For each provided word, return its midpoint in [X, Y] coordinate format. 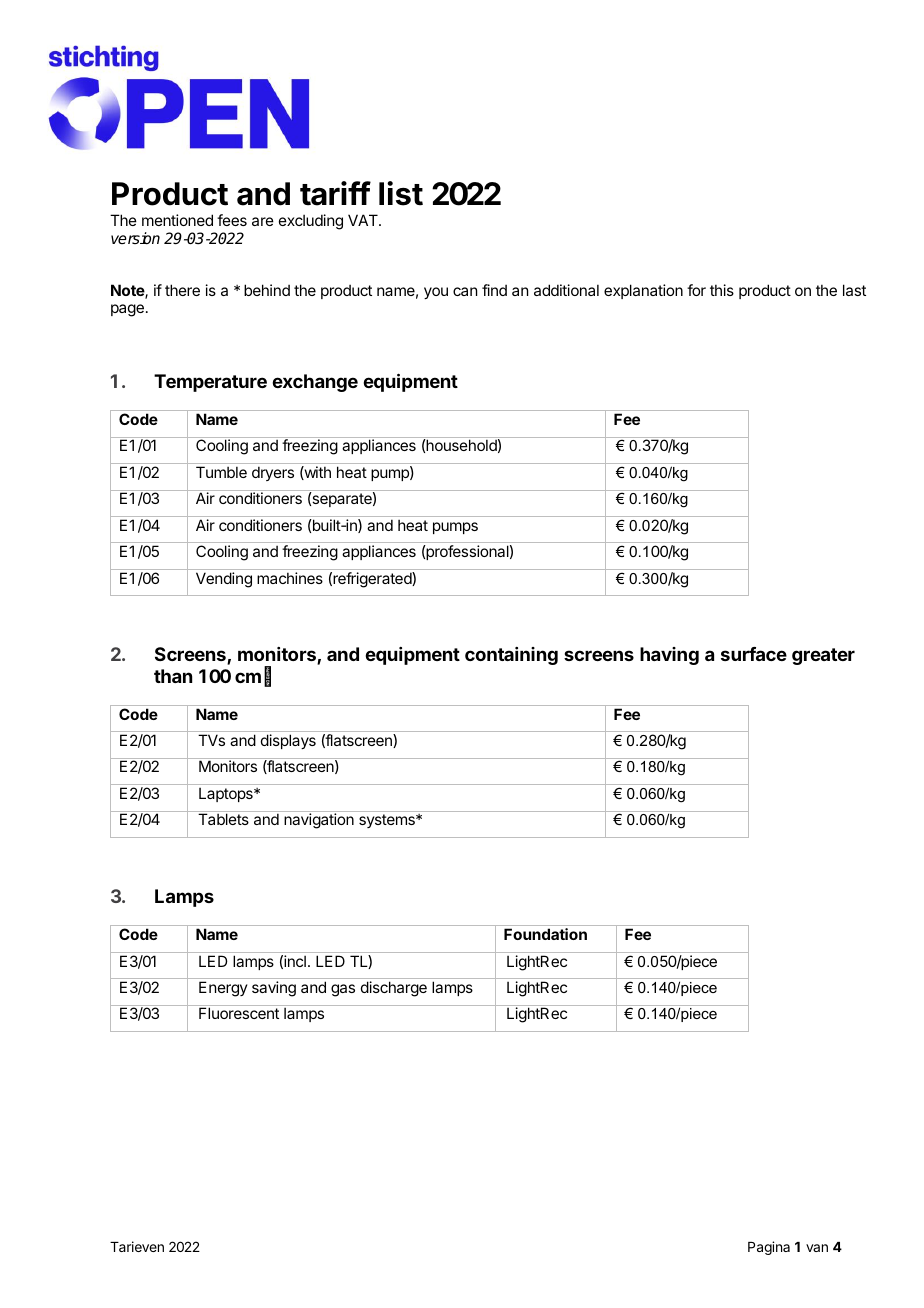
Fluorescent [239, 1013]
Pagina [769, 1248]
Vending [224, 580]
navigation [319, 821]
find [494, 290]
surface [754, 654]
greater [823, 656]
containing [511, 656]
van [817, 1248]
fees [232, 220]
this [722, 290]
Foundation [545, 934]
